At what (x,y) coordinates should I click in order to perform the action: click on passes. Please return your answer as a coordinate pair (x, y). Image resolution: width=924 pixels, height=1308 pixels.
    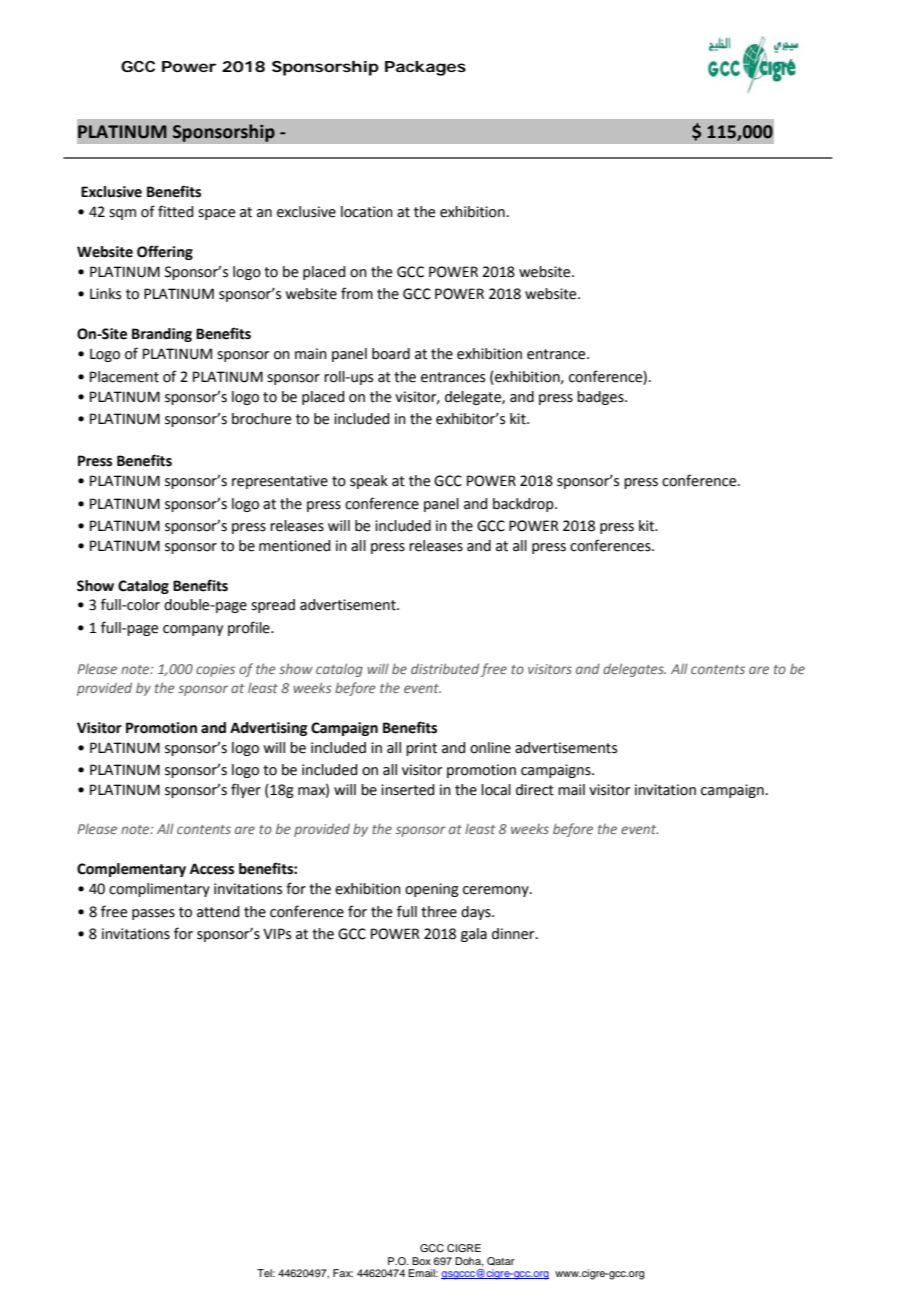
    Looking at the image, I should click on (153, 914).
